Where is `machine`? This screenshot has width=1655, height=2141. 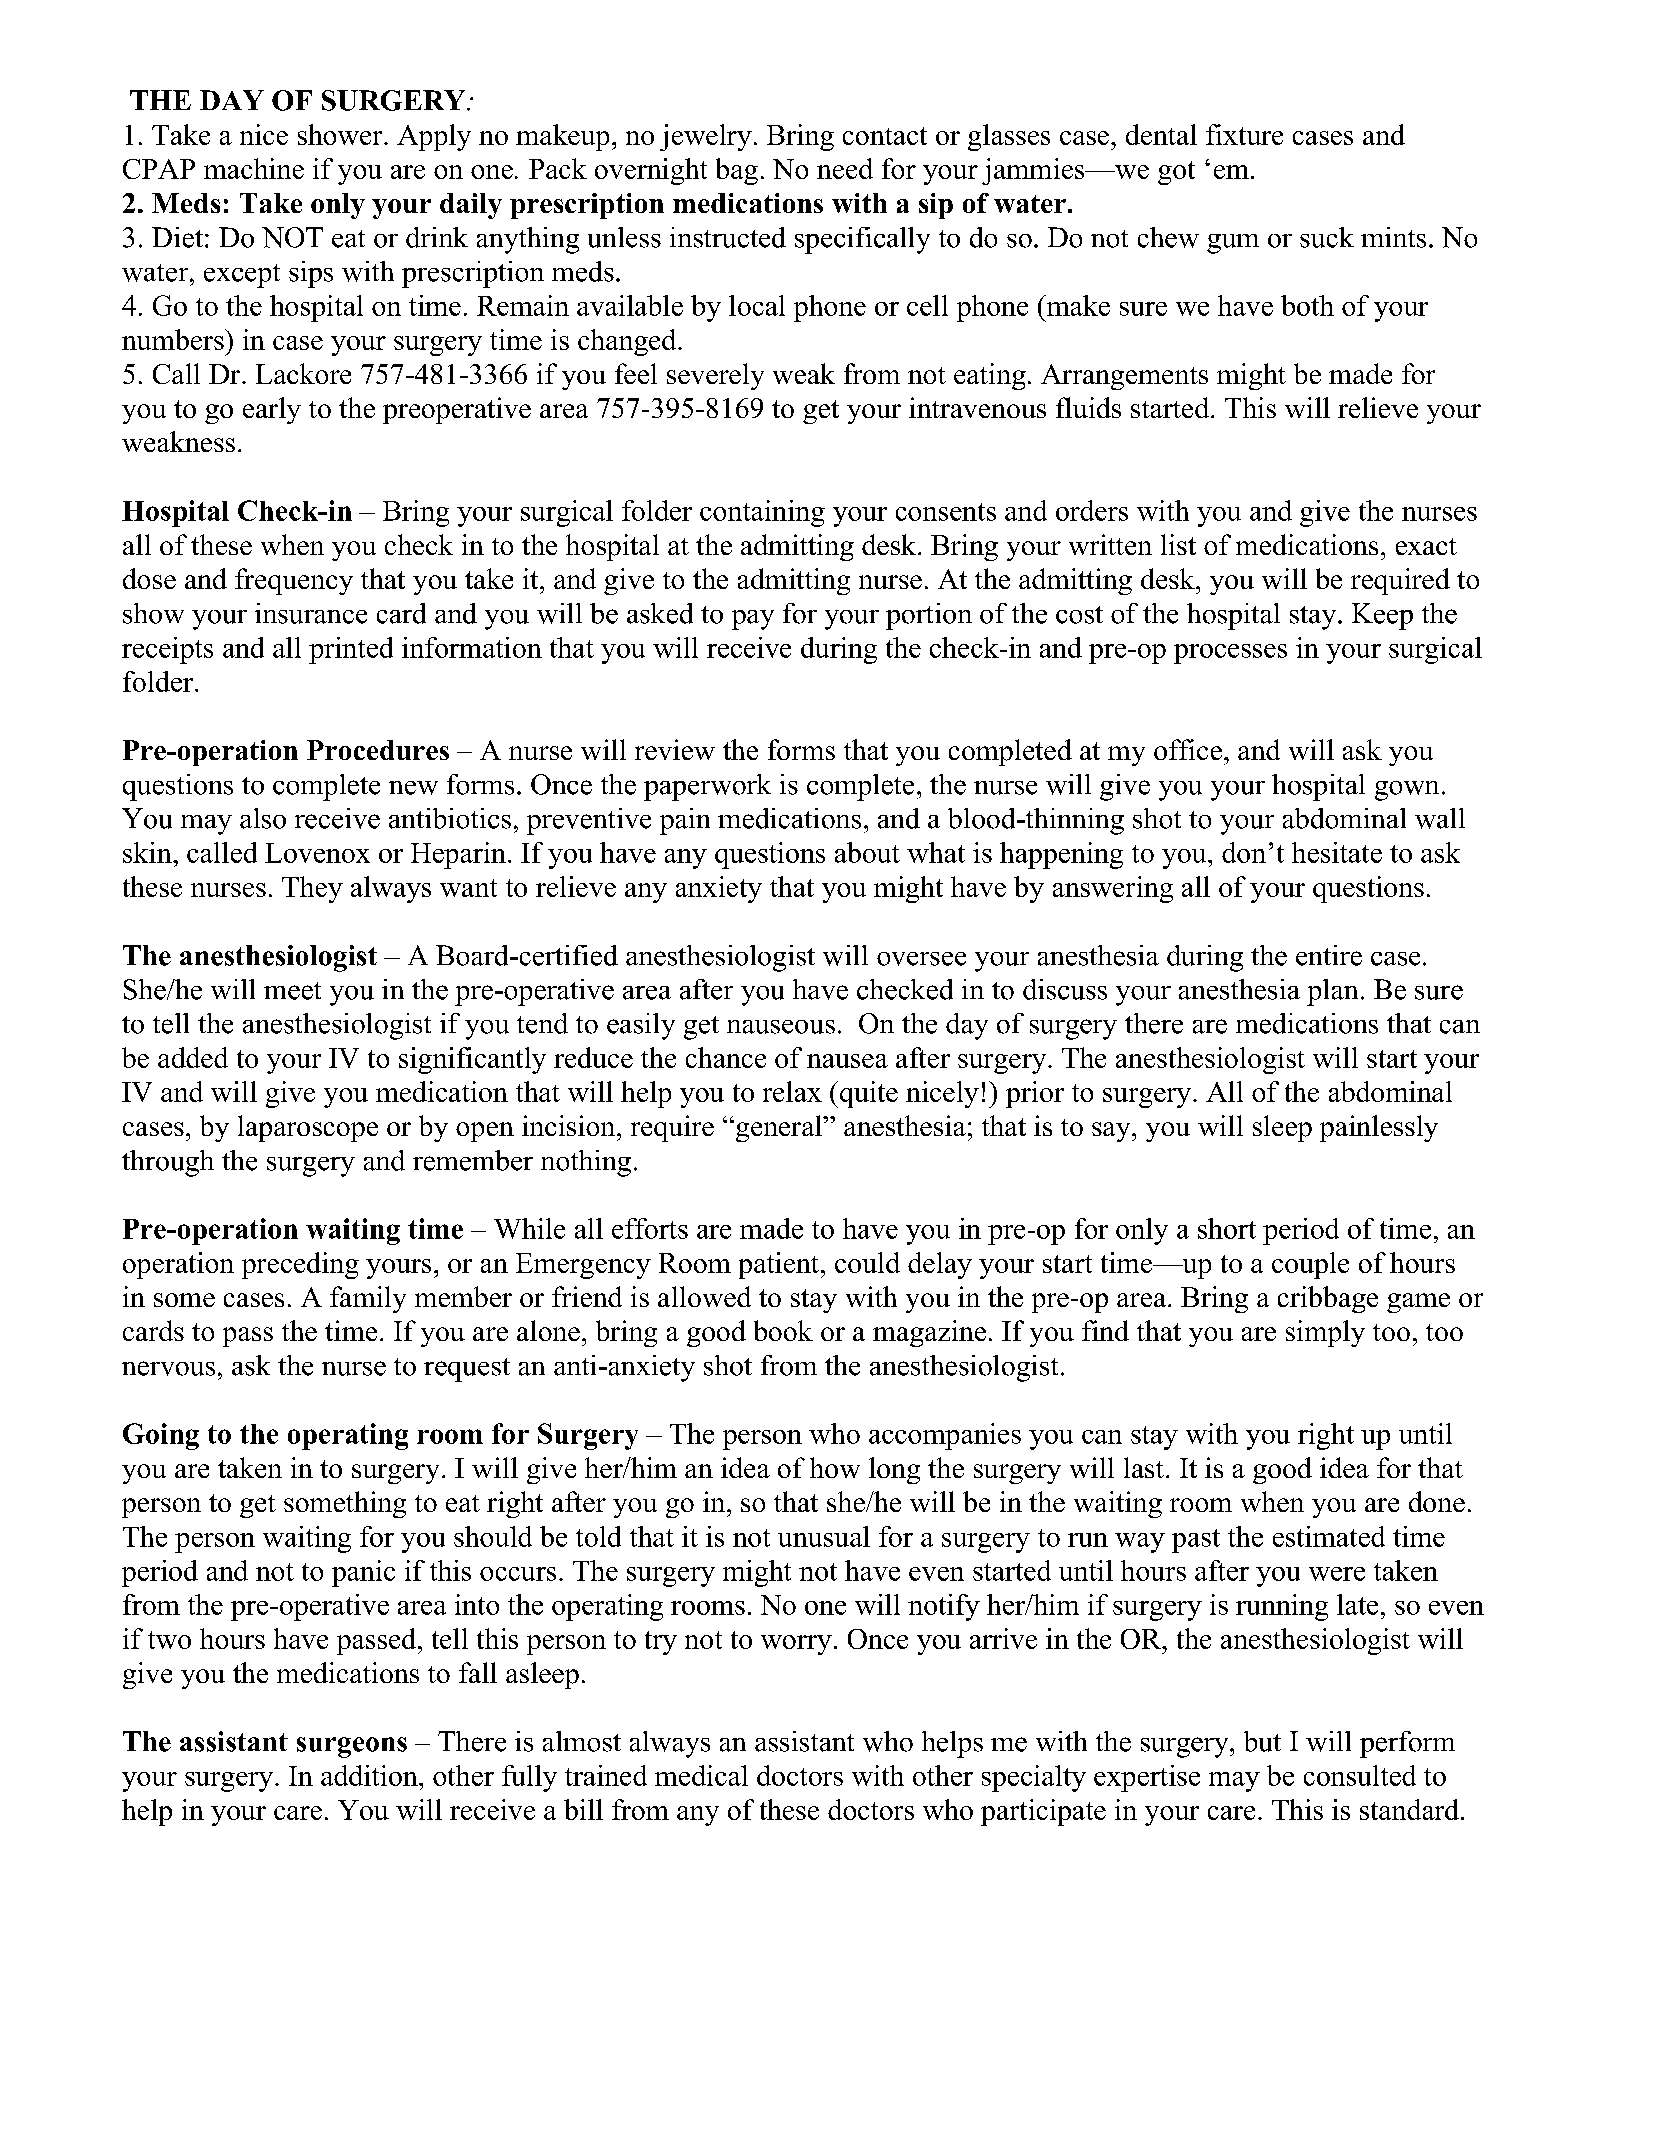 machine is located at coordinates (254, 168).
